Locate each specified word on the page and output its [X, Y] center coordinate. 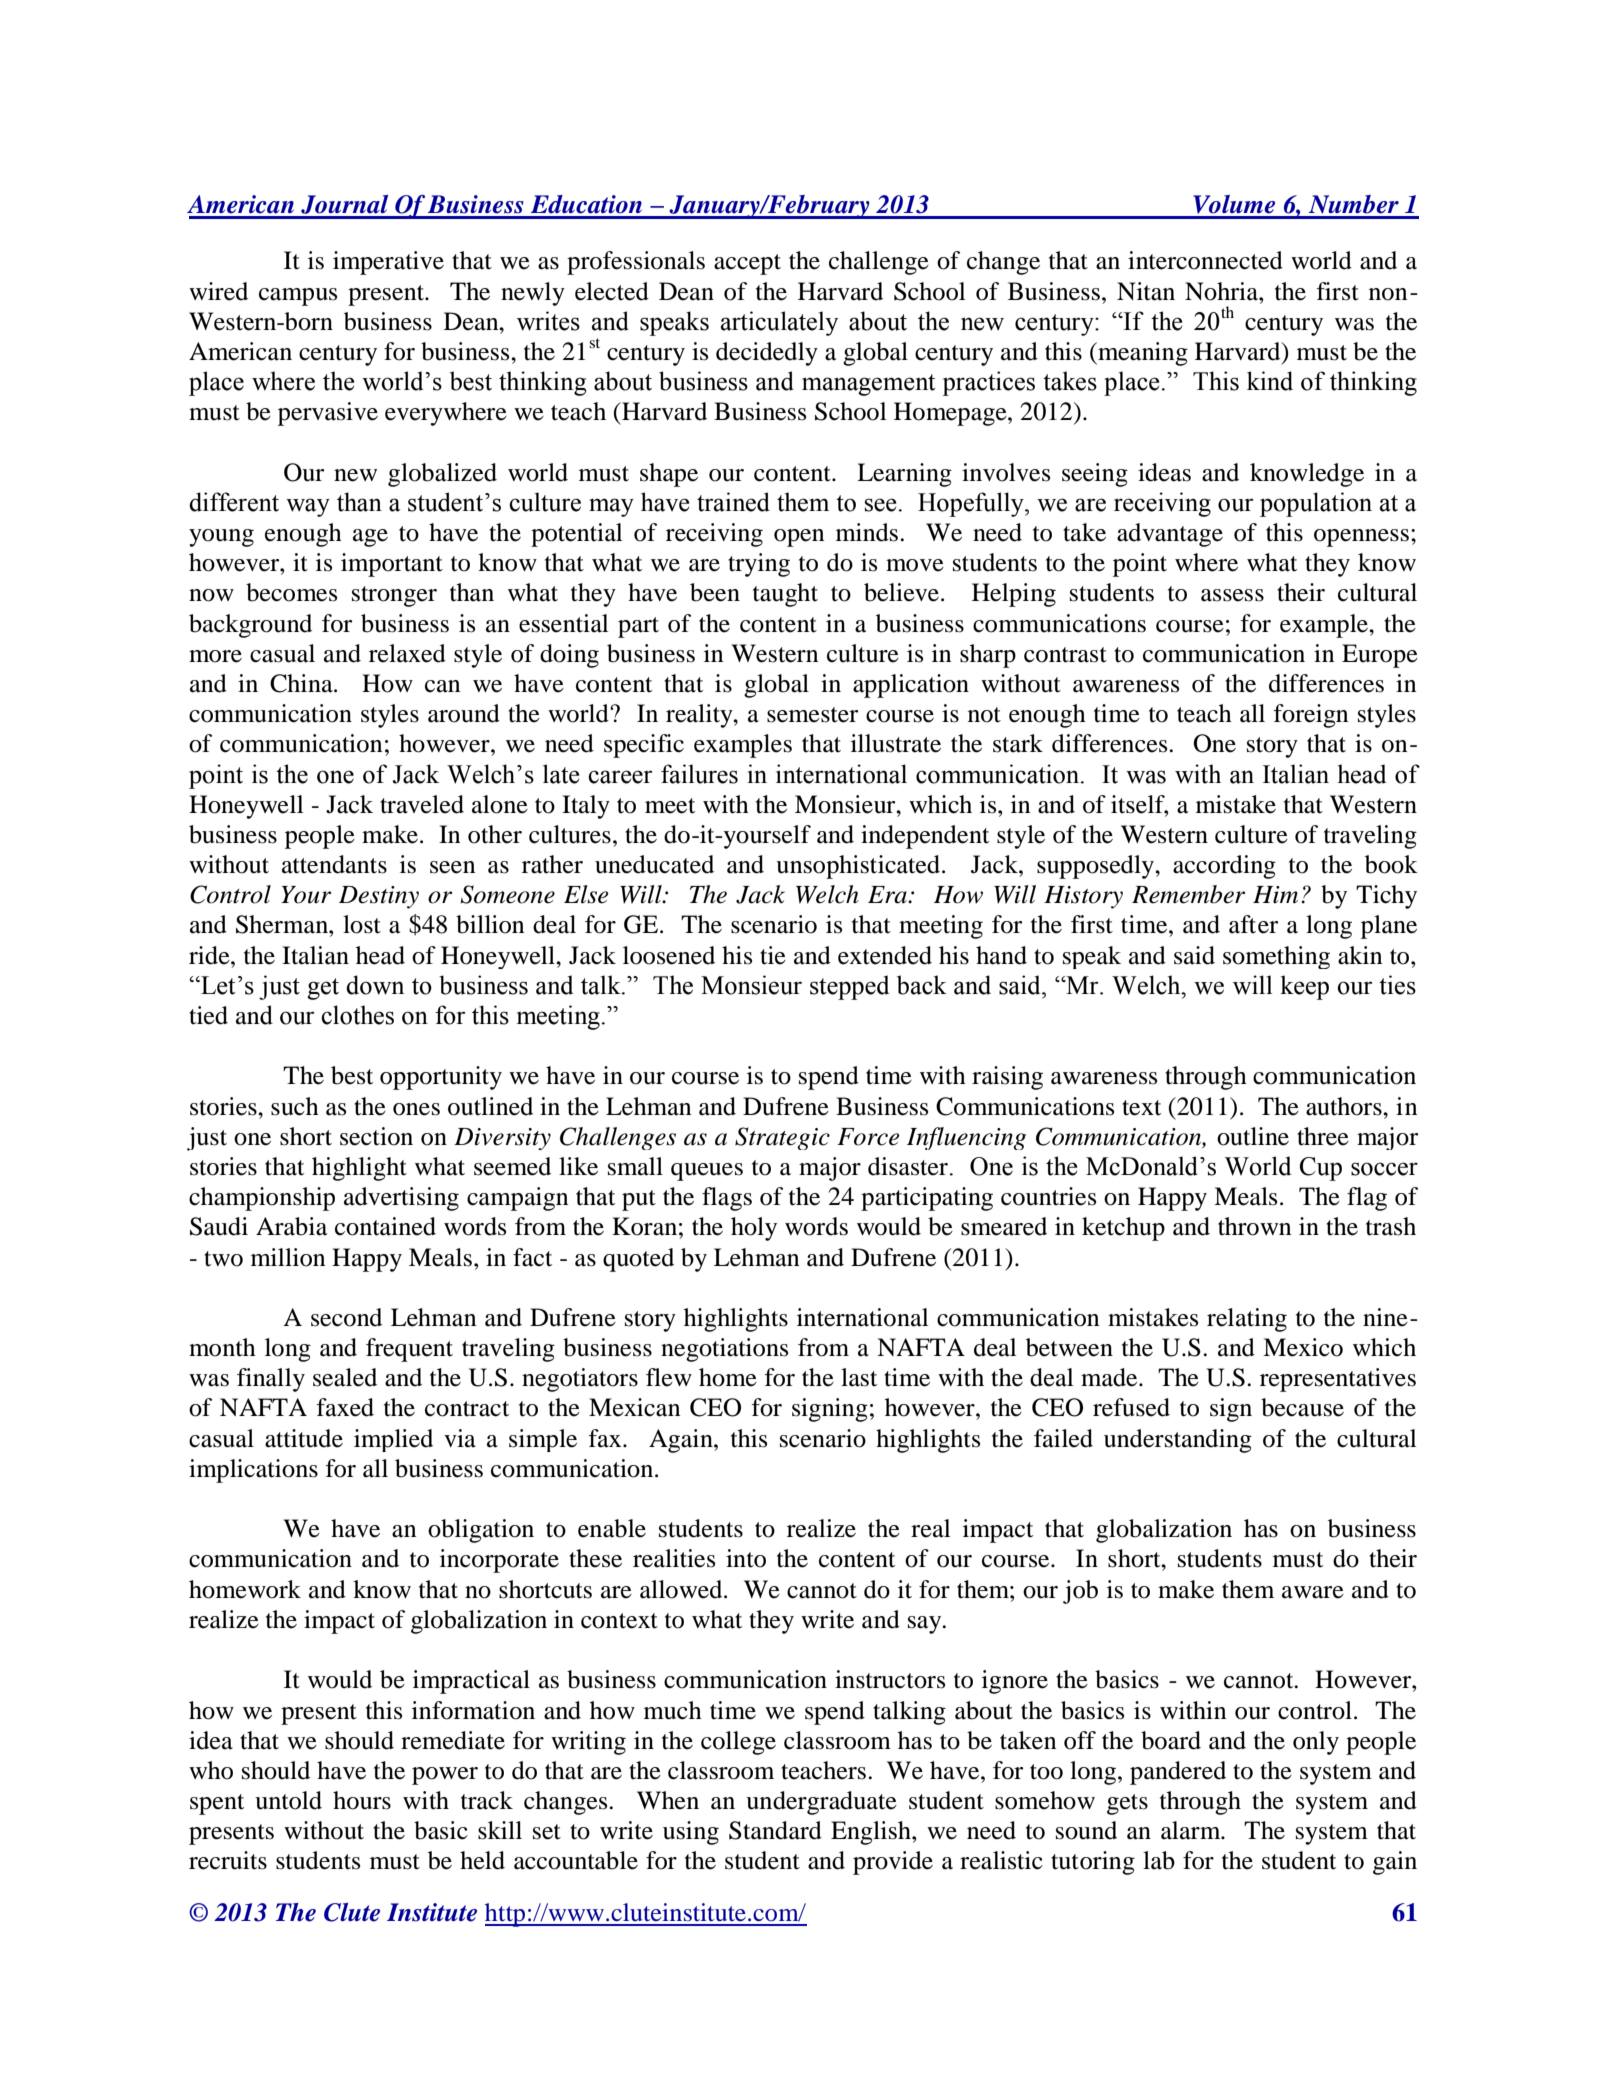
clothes [357, 1015]
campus [298, 297]
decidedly [767, 354]
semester [812, 715]
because [1302, 1407]
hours [362, 1800]
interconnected [1205, 260]
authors [1345, 1106]
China [302, 683]
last [859, 1377]
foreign [1311, 716]
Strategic [782, 1138]
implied [393, 1440]
